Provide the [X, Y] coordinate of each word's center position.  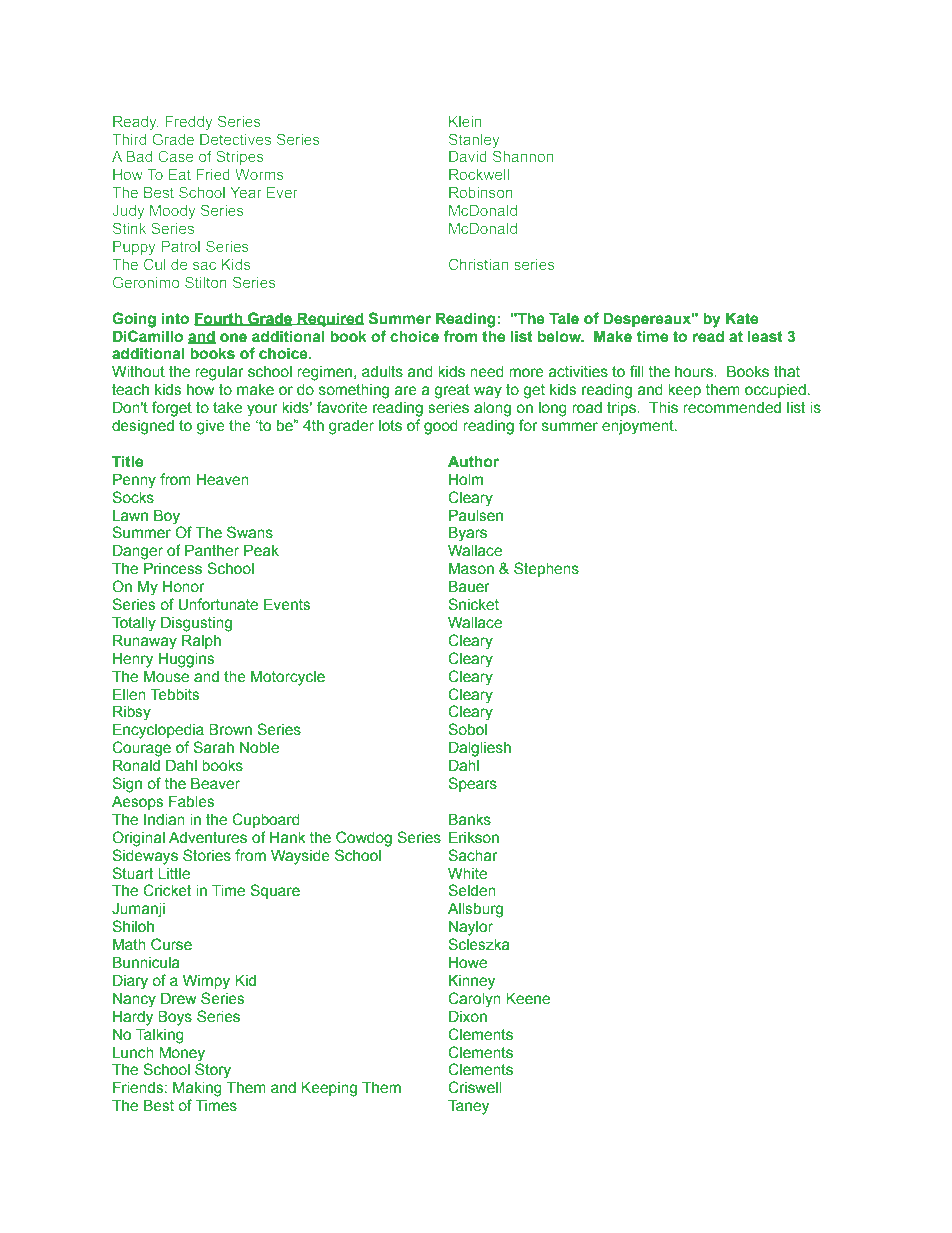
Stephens [546, 569]
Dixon [468, 1017]
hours [695, 372]
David [468, 156]
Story [213, 1071]
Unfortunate [218, 604]
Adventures [208, 838]
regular [219, 373]
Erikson [474, 838]
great [452, 391]
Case [175, 156]
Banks [470, 820]
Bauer [469, 587]
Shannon [523, 156]
